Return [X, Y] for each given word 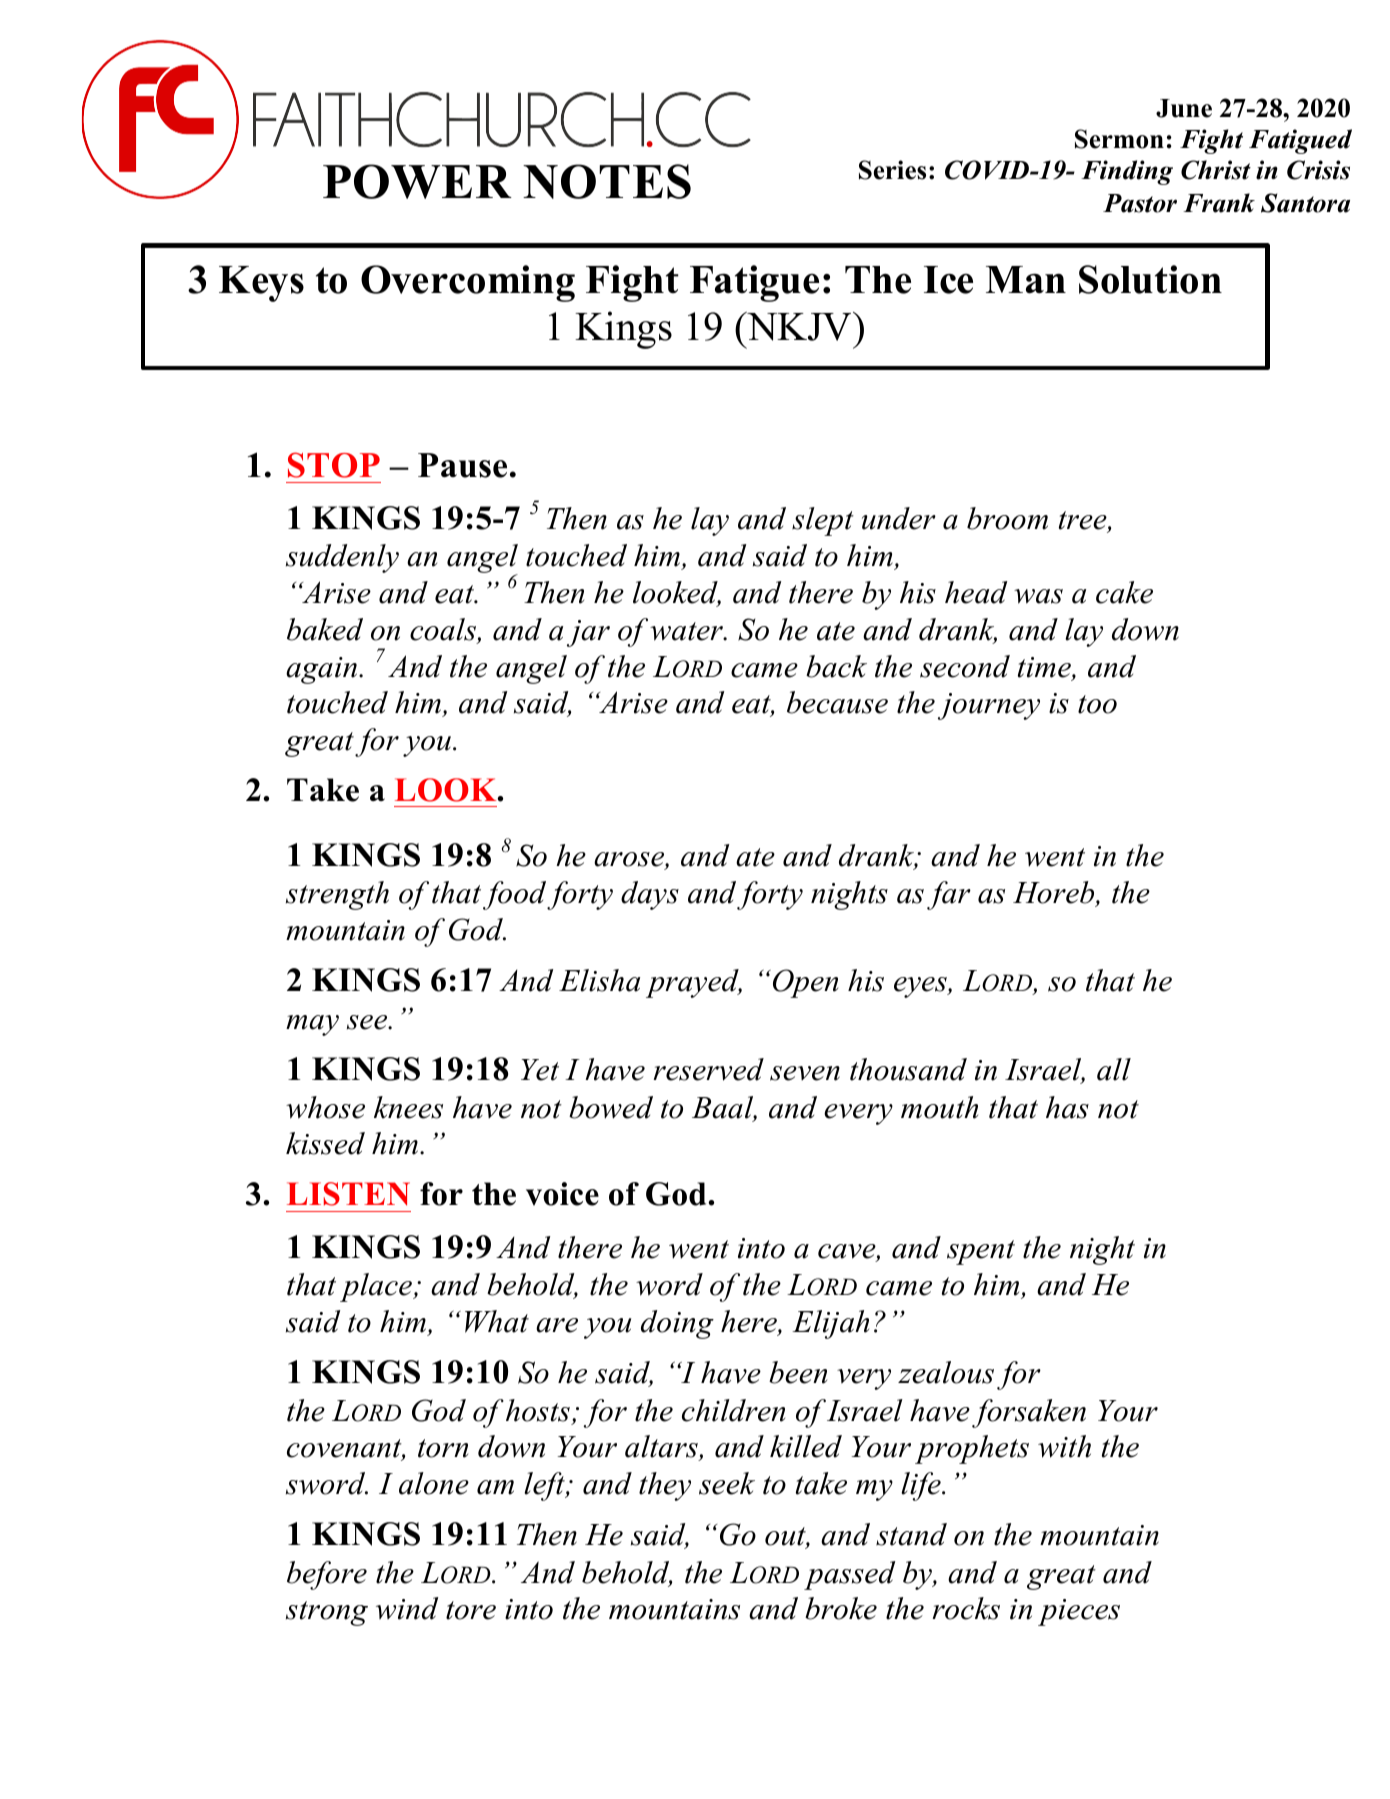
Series [892, 170]
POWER [417, 181]
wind [407, 1608]
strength [337, 895]
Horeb [1055, 894]
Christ [1216, 170]
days [650, 895]
